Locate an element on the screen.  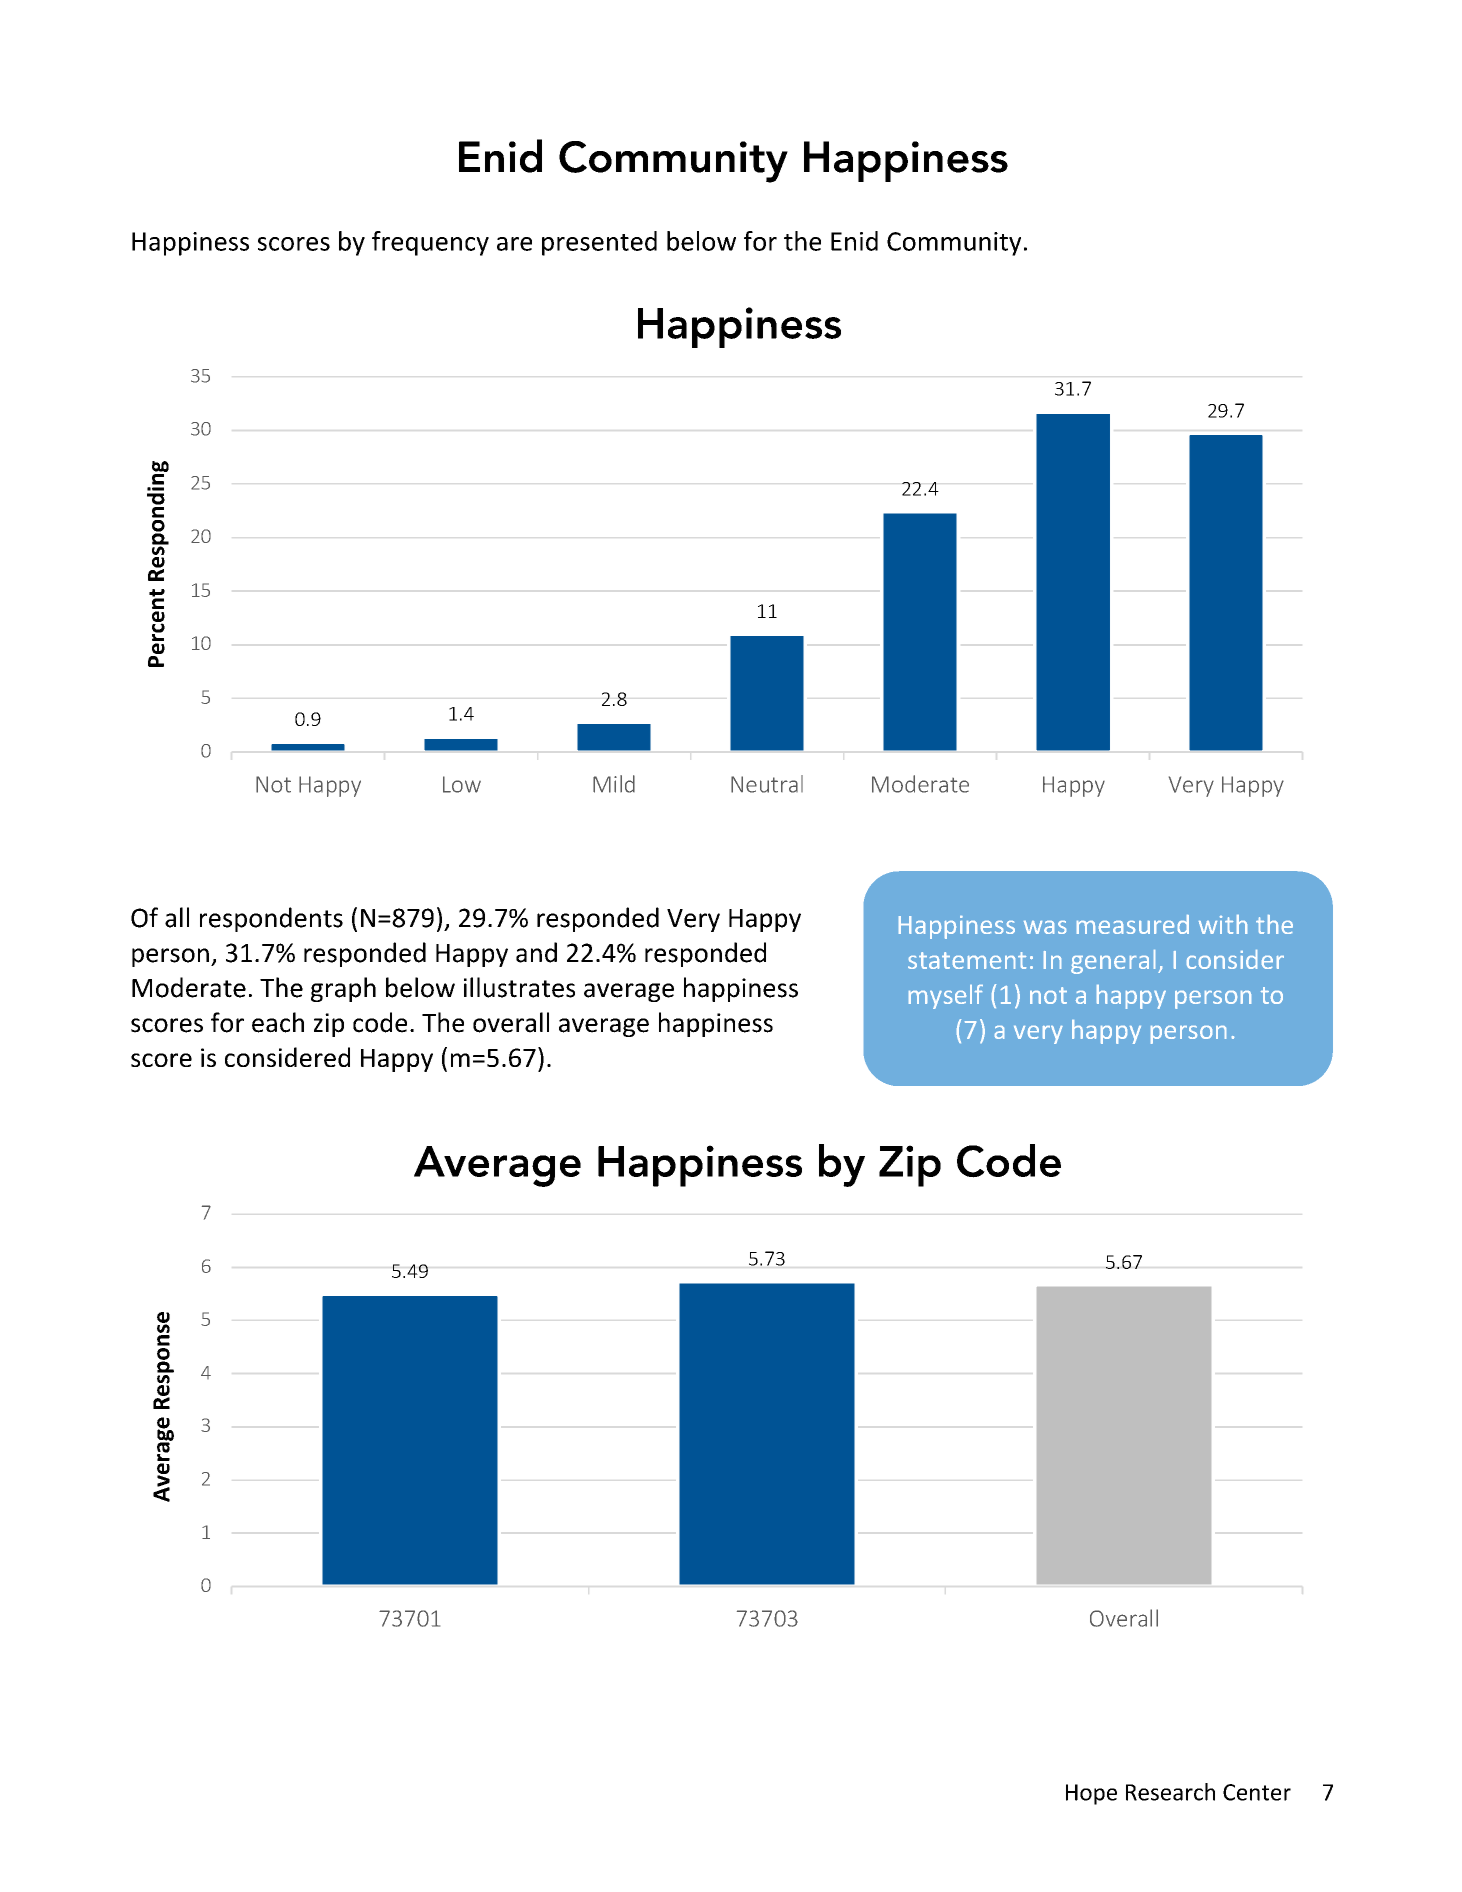
Hope is located at coordinates (1091, 1794).
